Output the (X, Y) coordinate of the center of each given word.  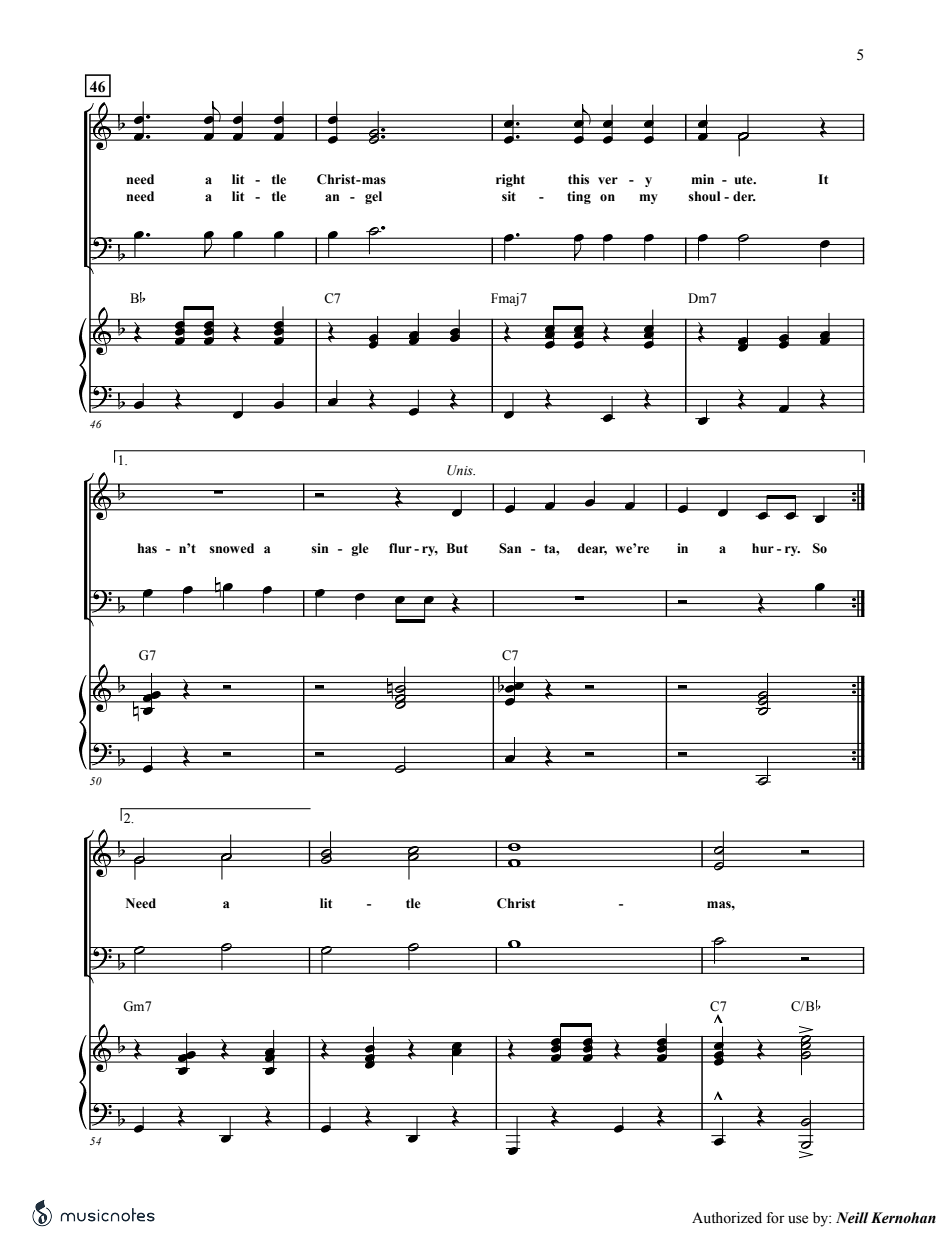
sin (320, 548)
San (510, 548)
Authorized (727, 1218)
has (147, 548)
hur (763, 548)
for (775, 1218)
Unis (461, 470)
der (744, 196)
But (457, 548)
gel (373, 197)
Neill (852, 1218)
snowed (231, 548)
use (798, 1219)
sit (509, 196)
